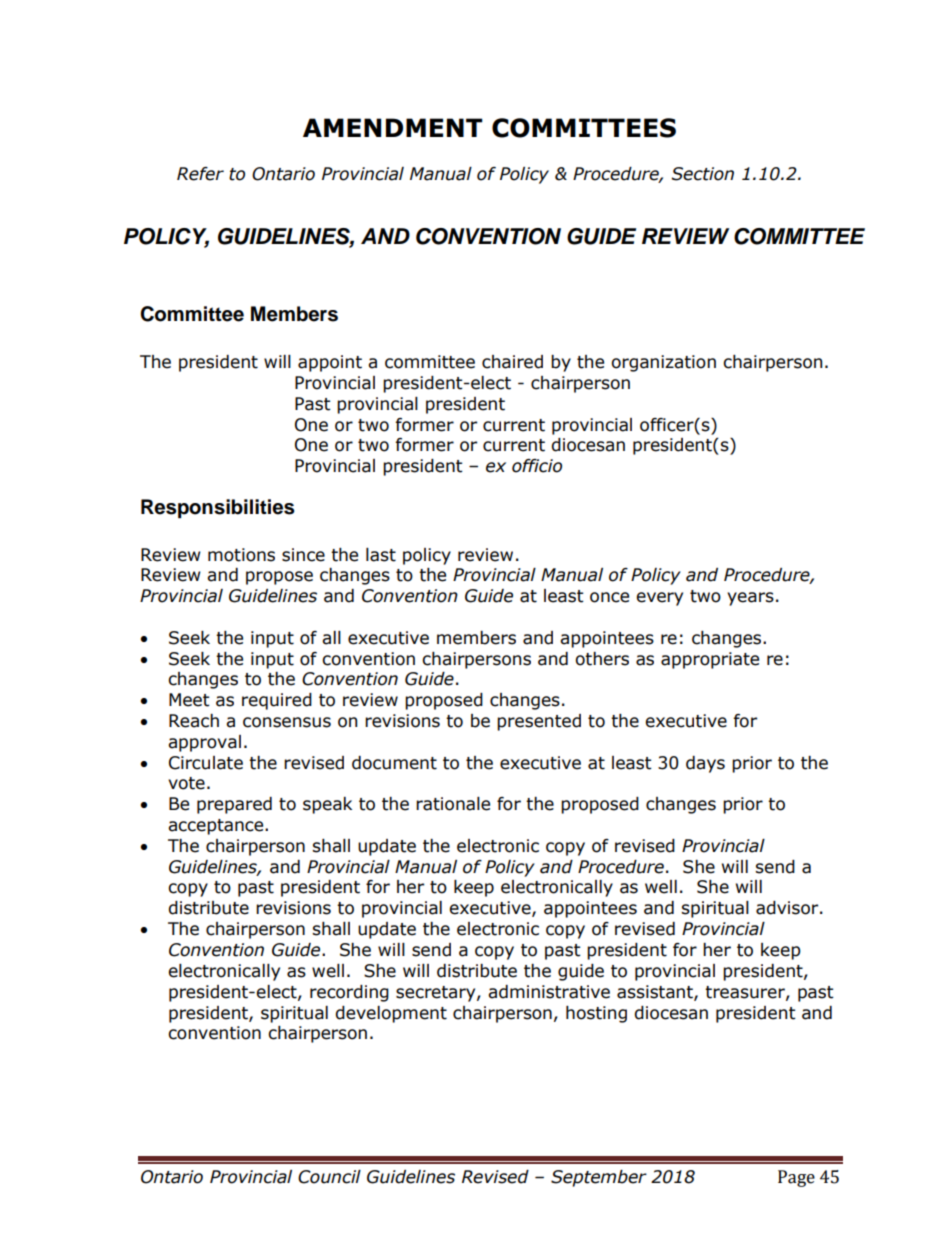 The height and width of the screenshot is (1233, 952). What do you see at coordinates (218, 509) in the screenshot?
I see `Responsibilities` at bounding box center [218, 509].
